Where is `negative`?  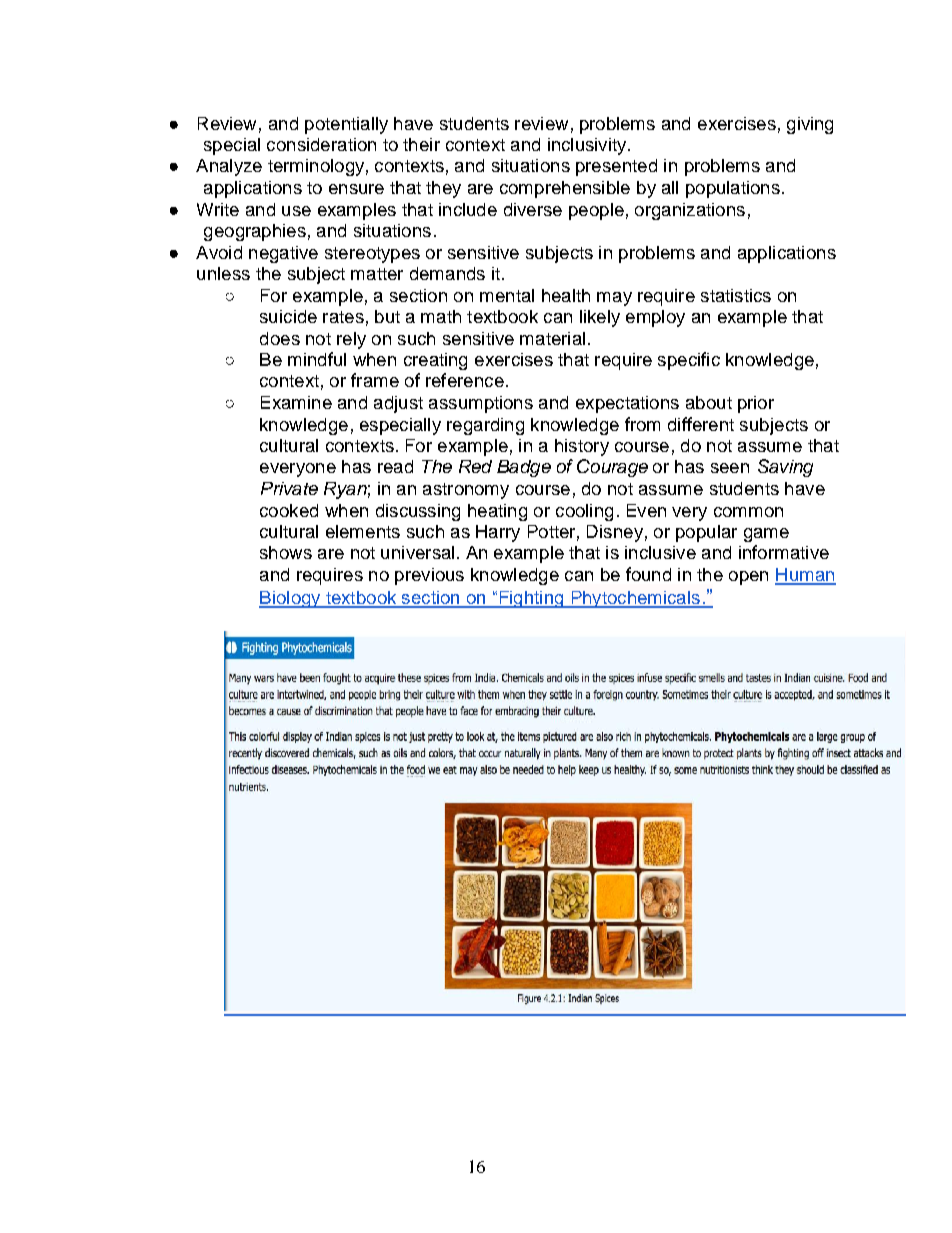 negative is located at coordinates (283, 254).
